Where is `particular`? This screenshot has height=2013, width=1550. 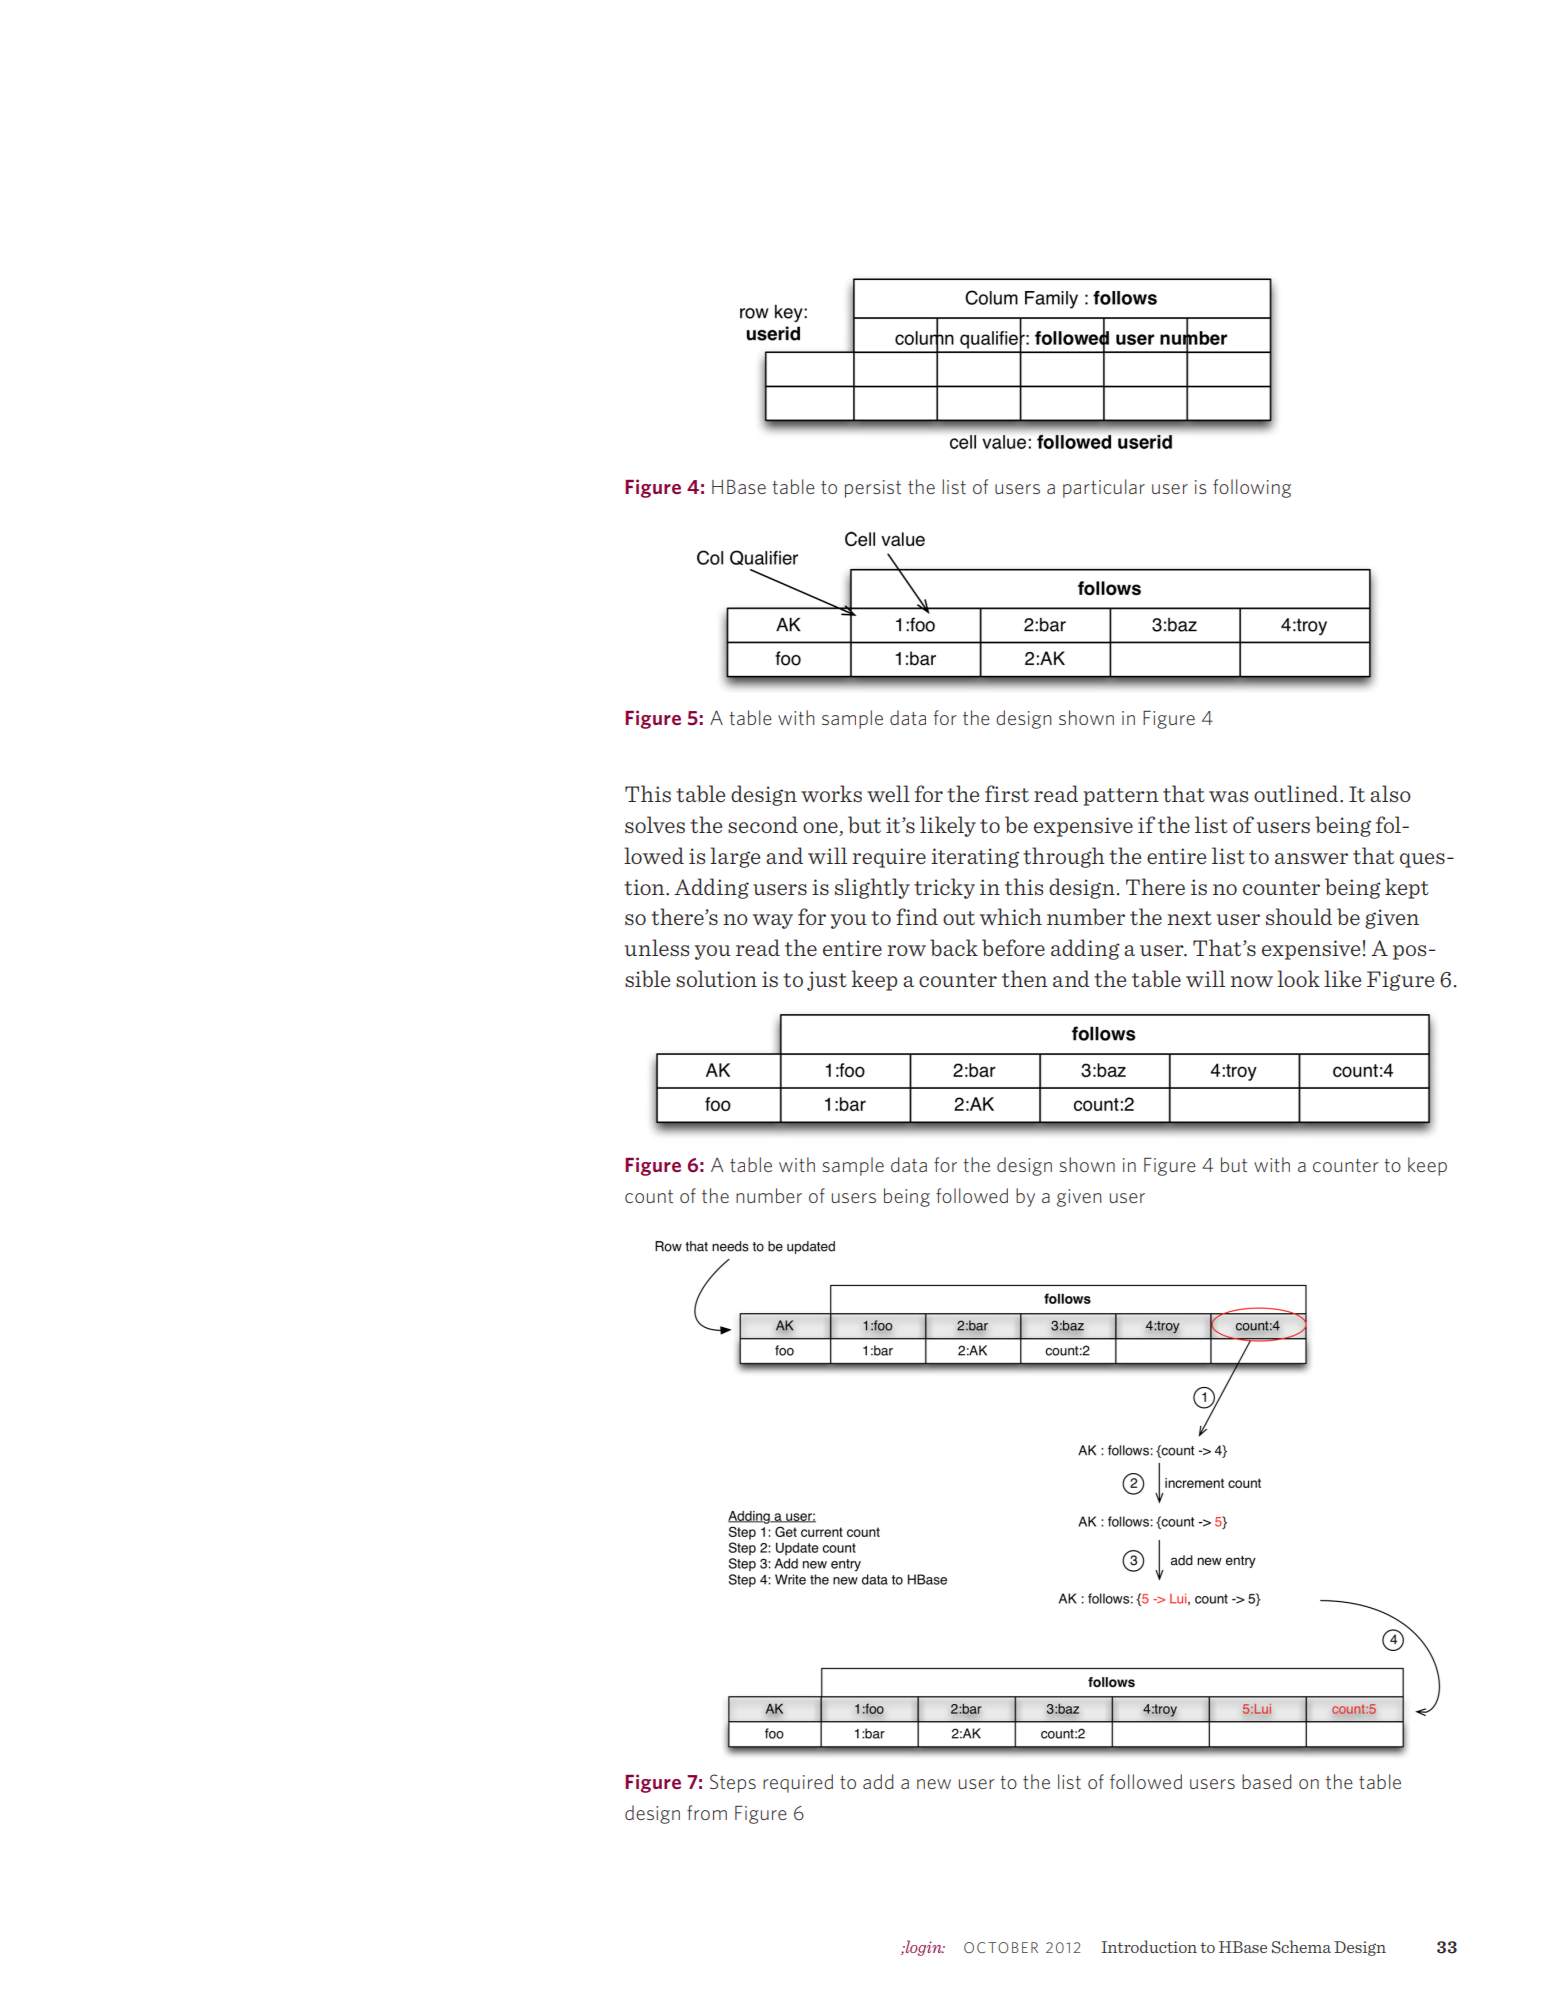
particular is located at coordinates (1104, 488).
